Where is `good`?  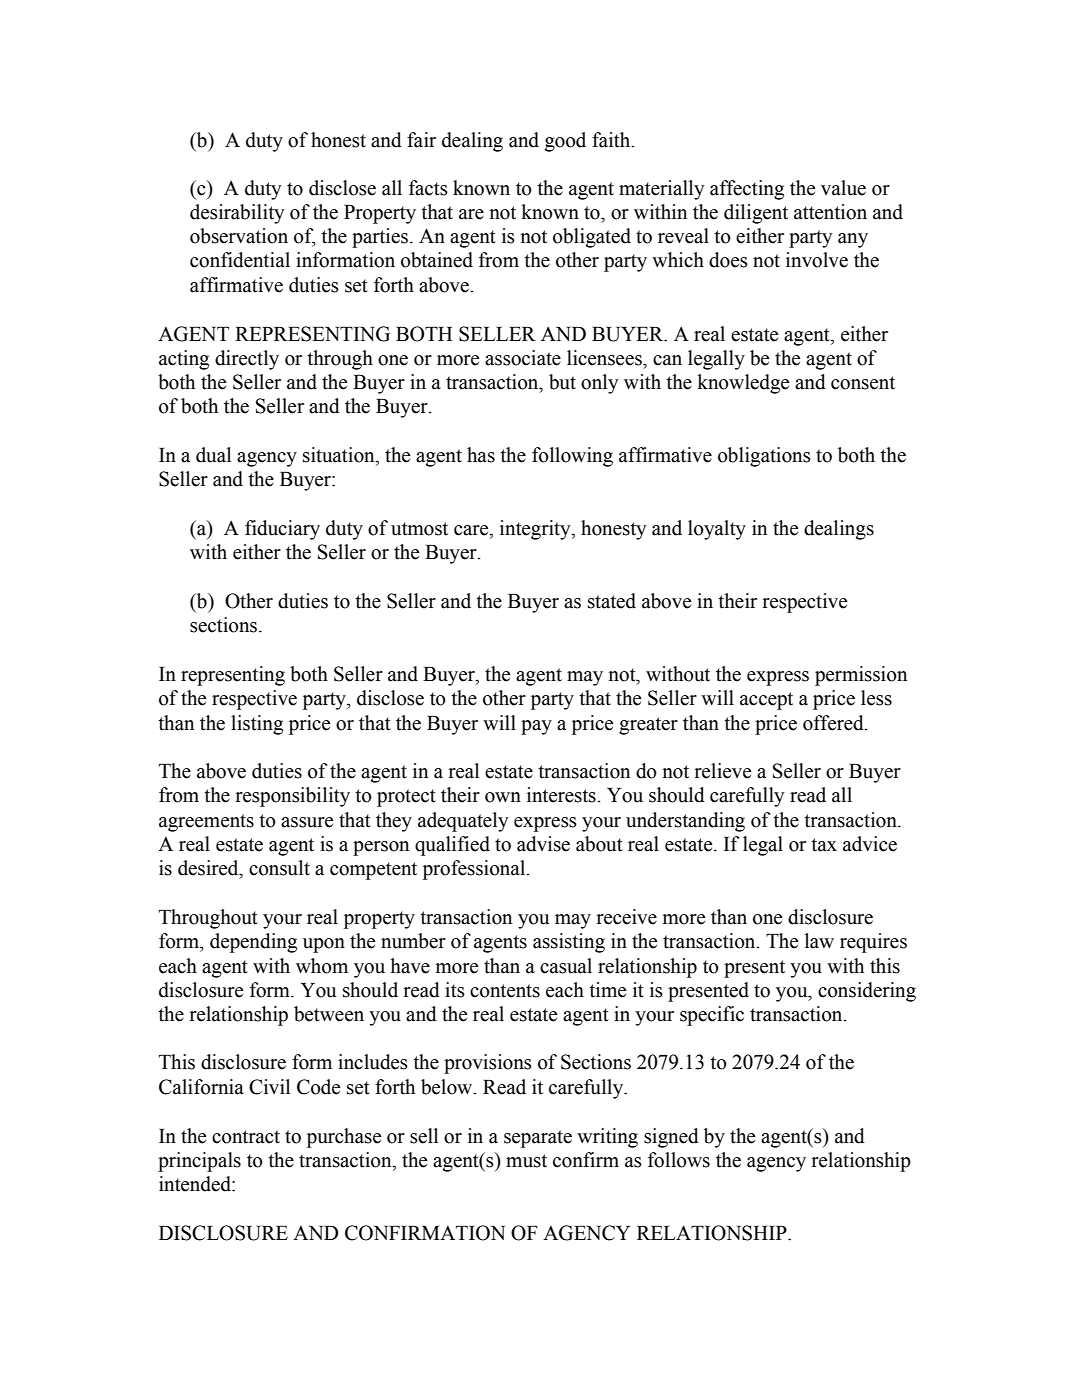 good is located at coordinates (565, 142).
